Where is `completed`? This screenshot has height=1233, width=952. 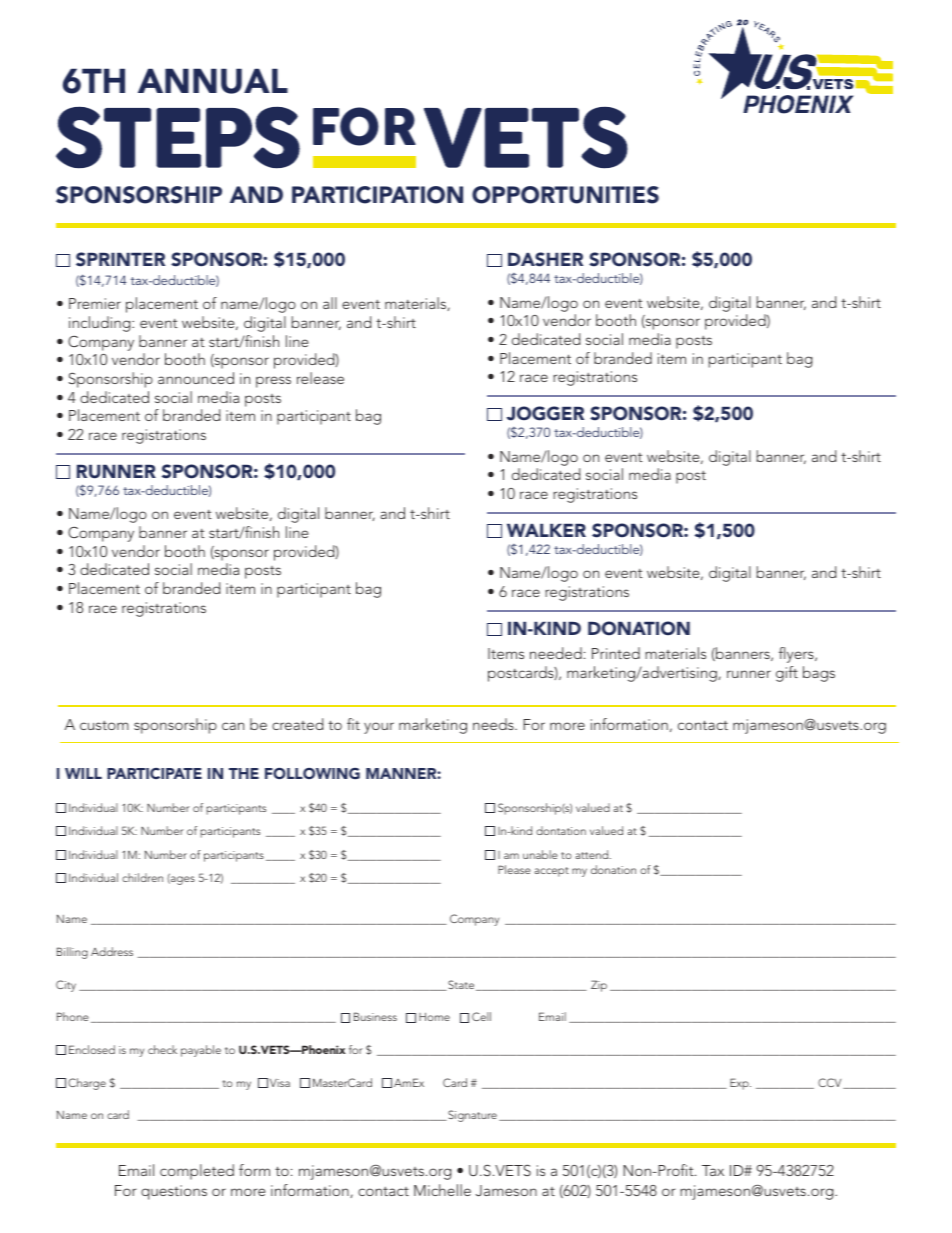 completed is located at coordinates (197, 1172).
